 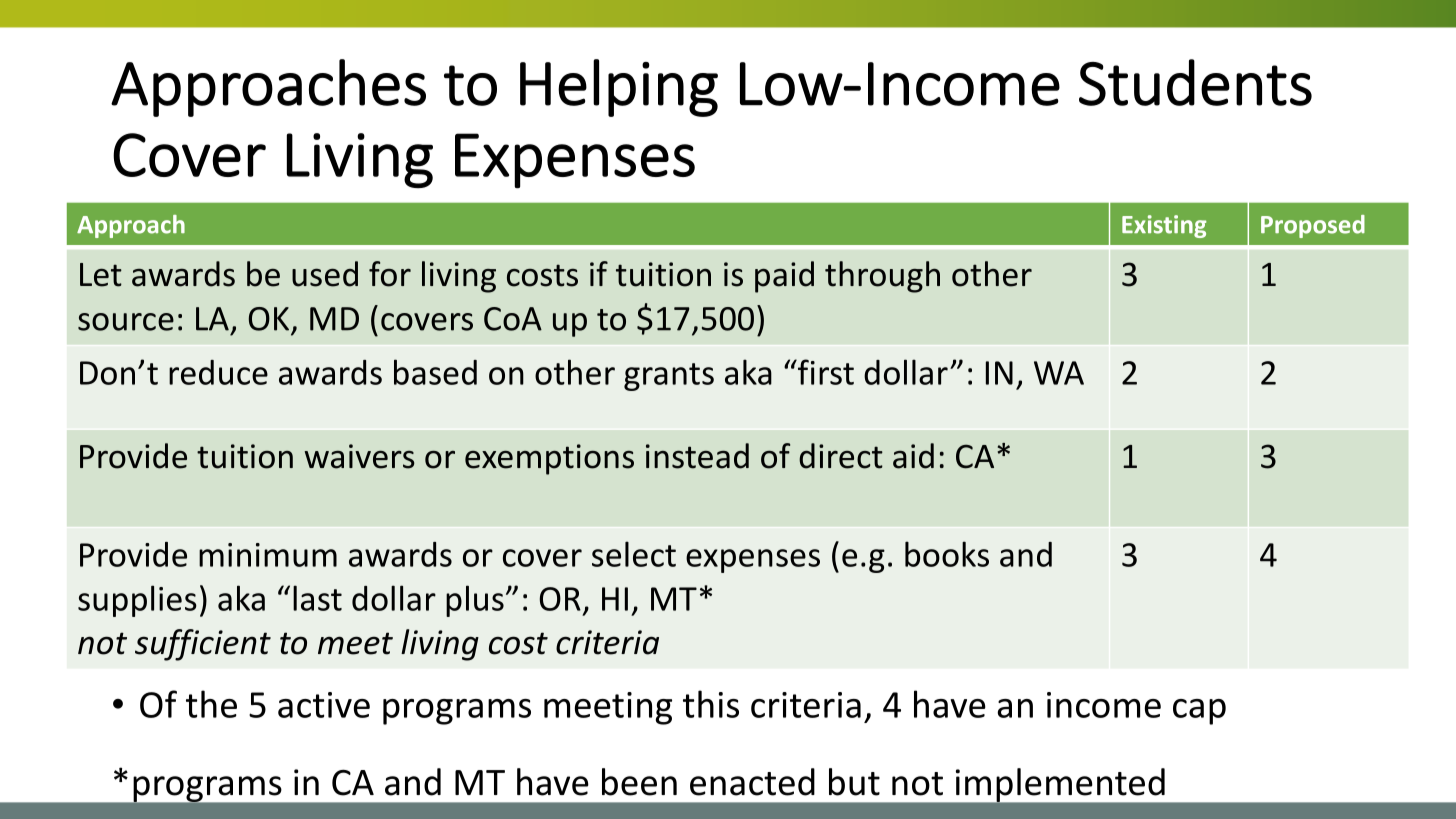 What do you see at coordinates (841, 456) in the document?
I see `direct` at bounding box center [841, 456].
